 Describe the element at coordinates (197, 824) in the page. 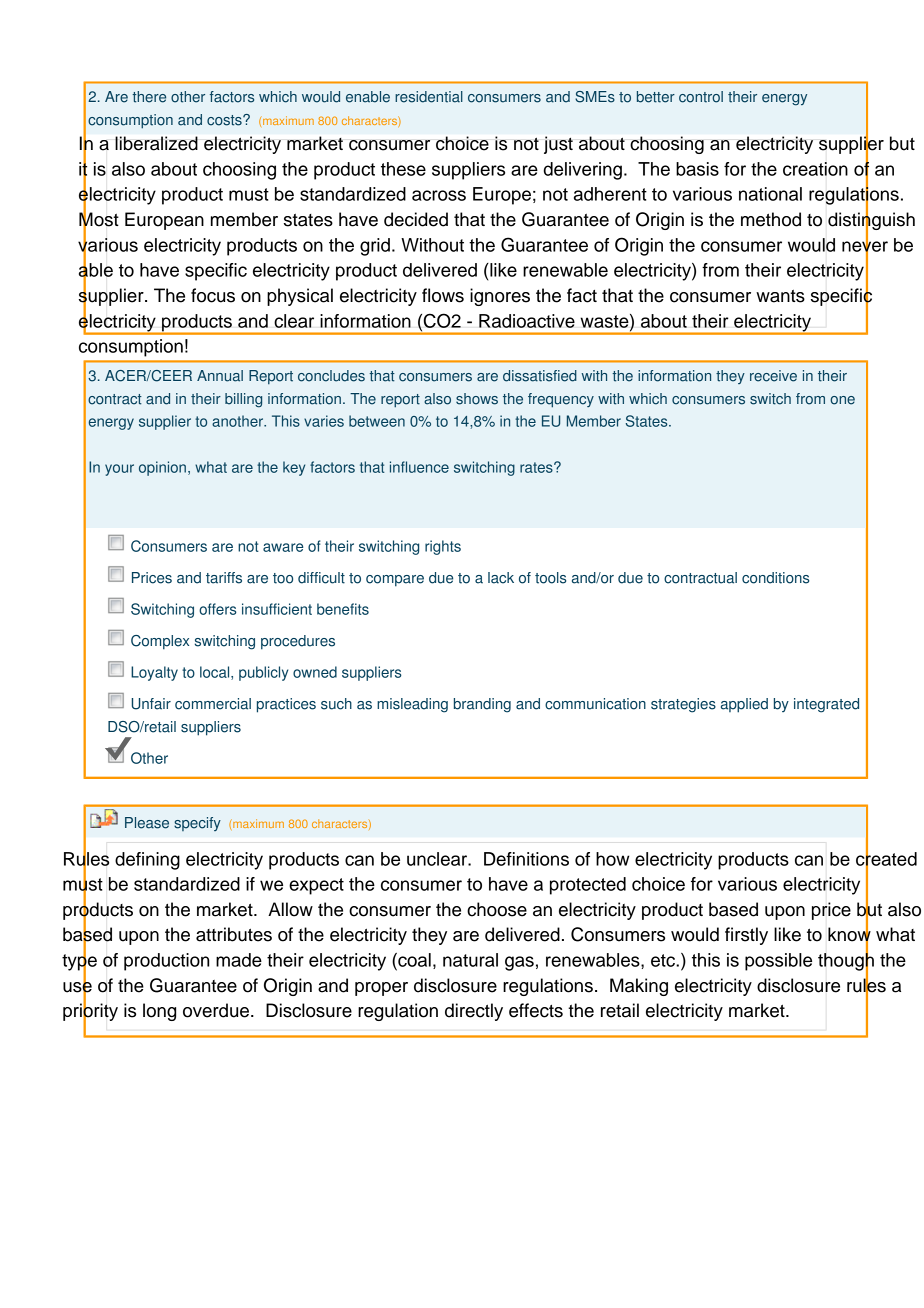

I see `specify` at that location.
